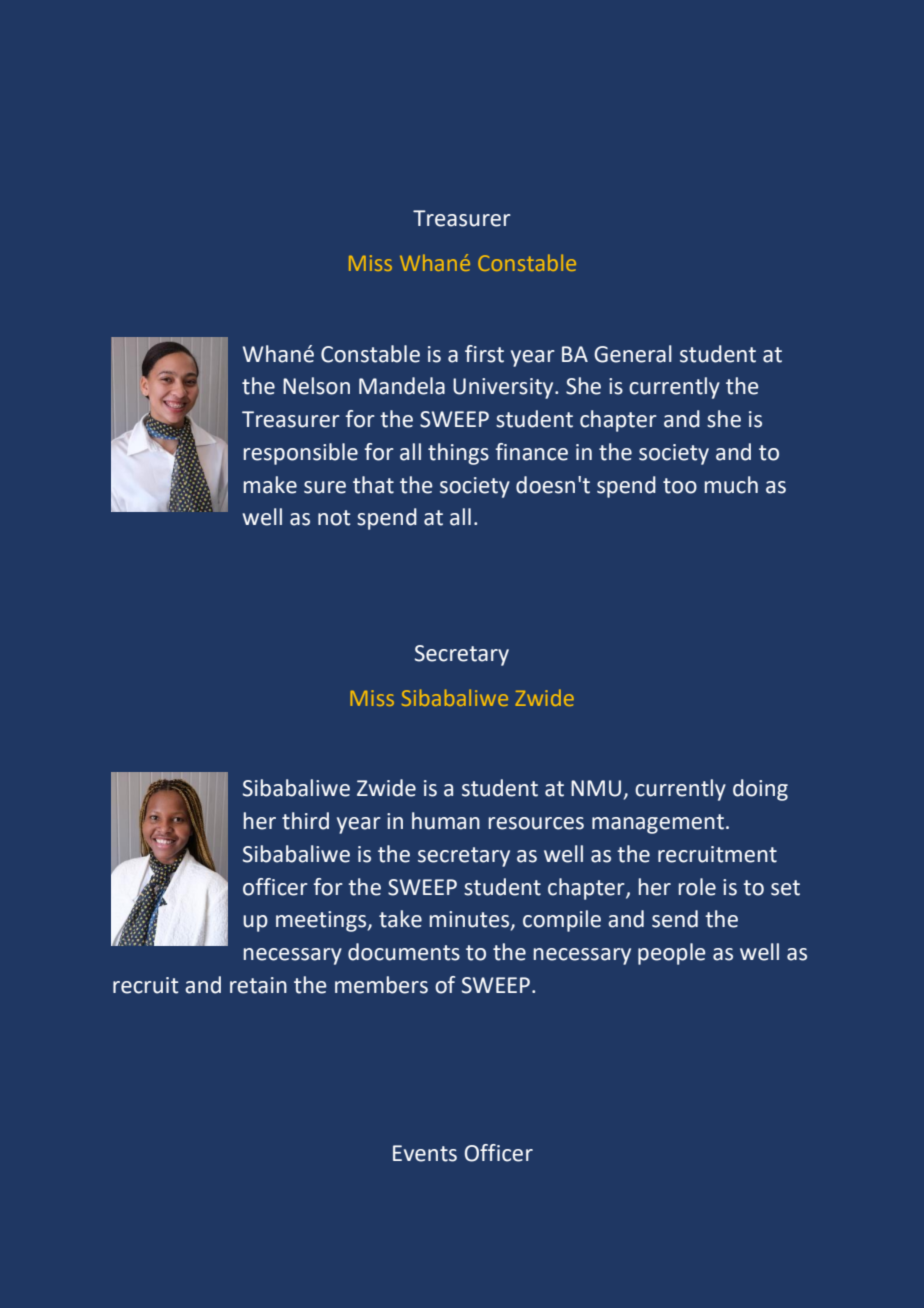  Describe the element at coordinates (504, 388) in the screenshot. I see `University` at that location.
